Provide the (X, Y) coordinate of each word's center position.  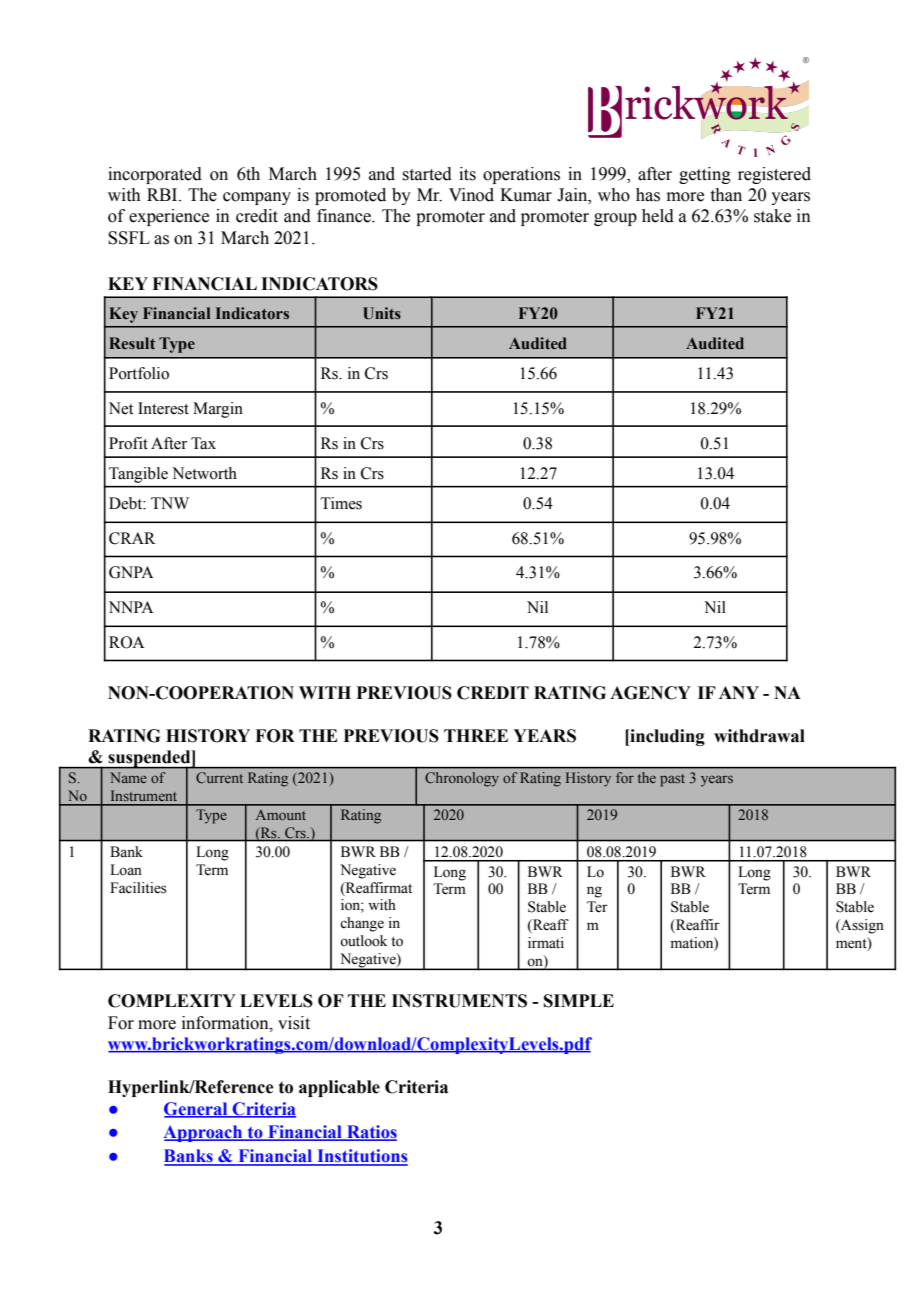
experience (169, 217)
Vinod (471, 195)
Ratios (371, 1133)
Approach (204, 1133)
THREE (476, 735)
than (726, 195)
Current (219, 777)
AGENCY (650, 693)
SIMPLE (579, 1001)
